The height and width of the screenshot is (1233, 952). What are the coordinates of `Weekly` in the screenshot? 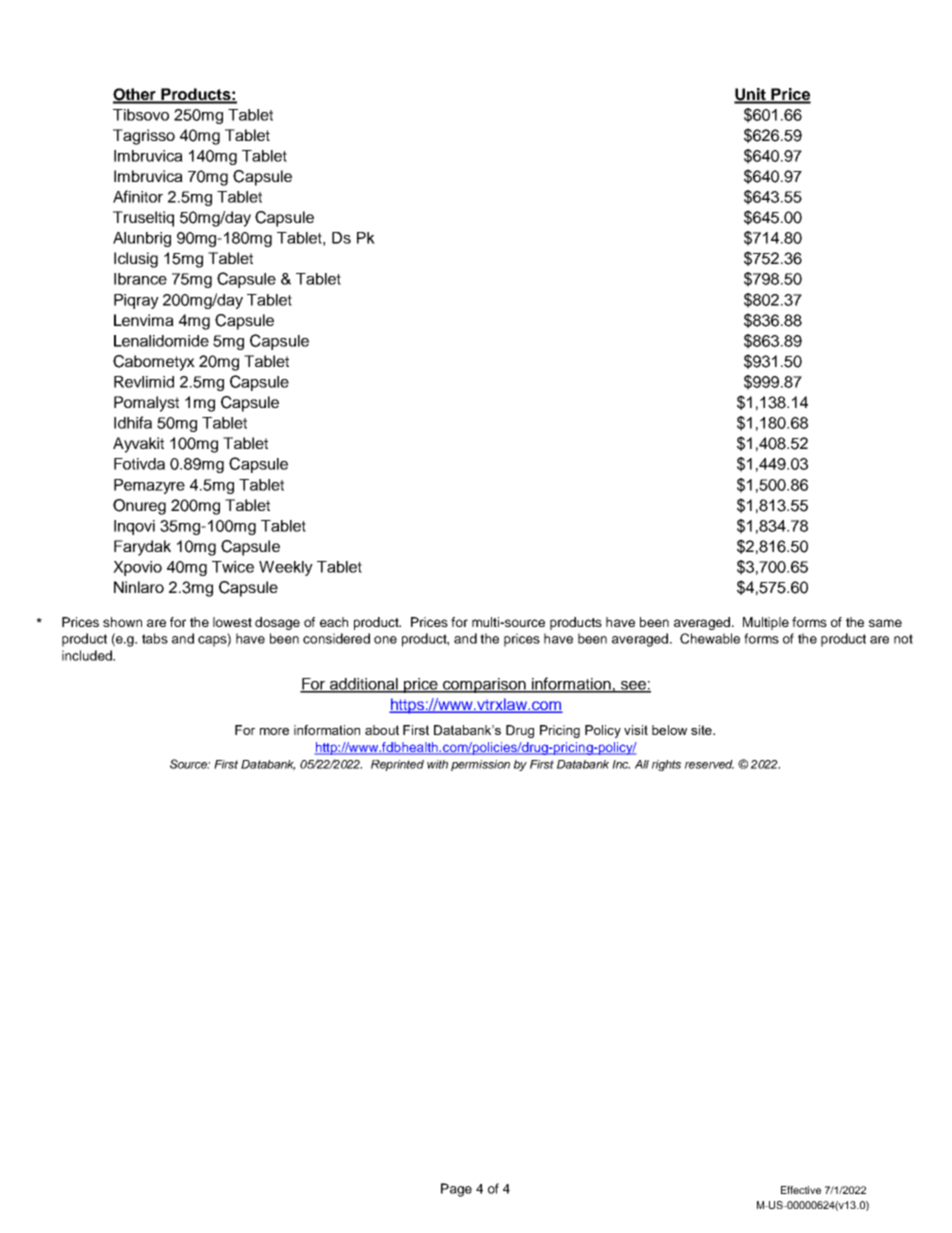 It's located at (286, 568).
